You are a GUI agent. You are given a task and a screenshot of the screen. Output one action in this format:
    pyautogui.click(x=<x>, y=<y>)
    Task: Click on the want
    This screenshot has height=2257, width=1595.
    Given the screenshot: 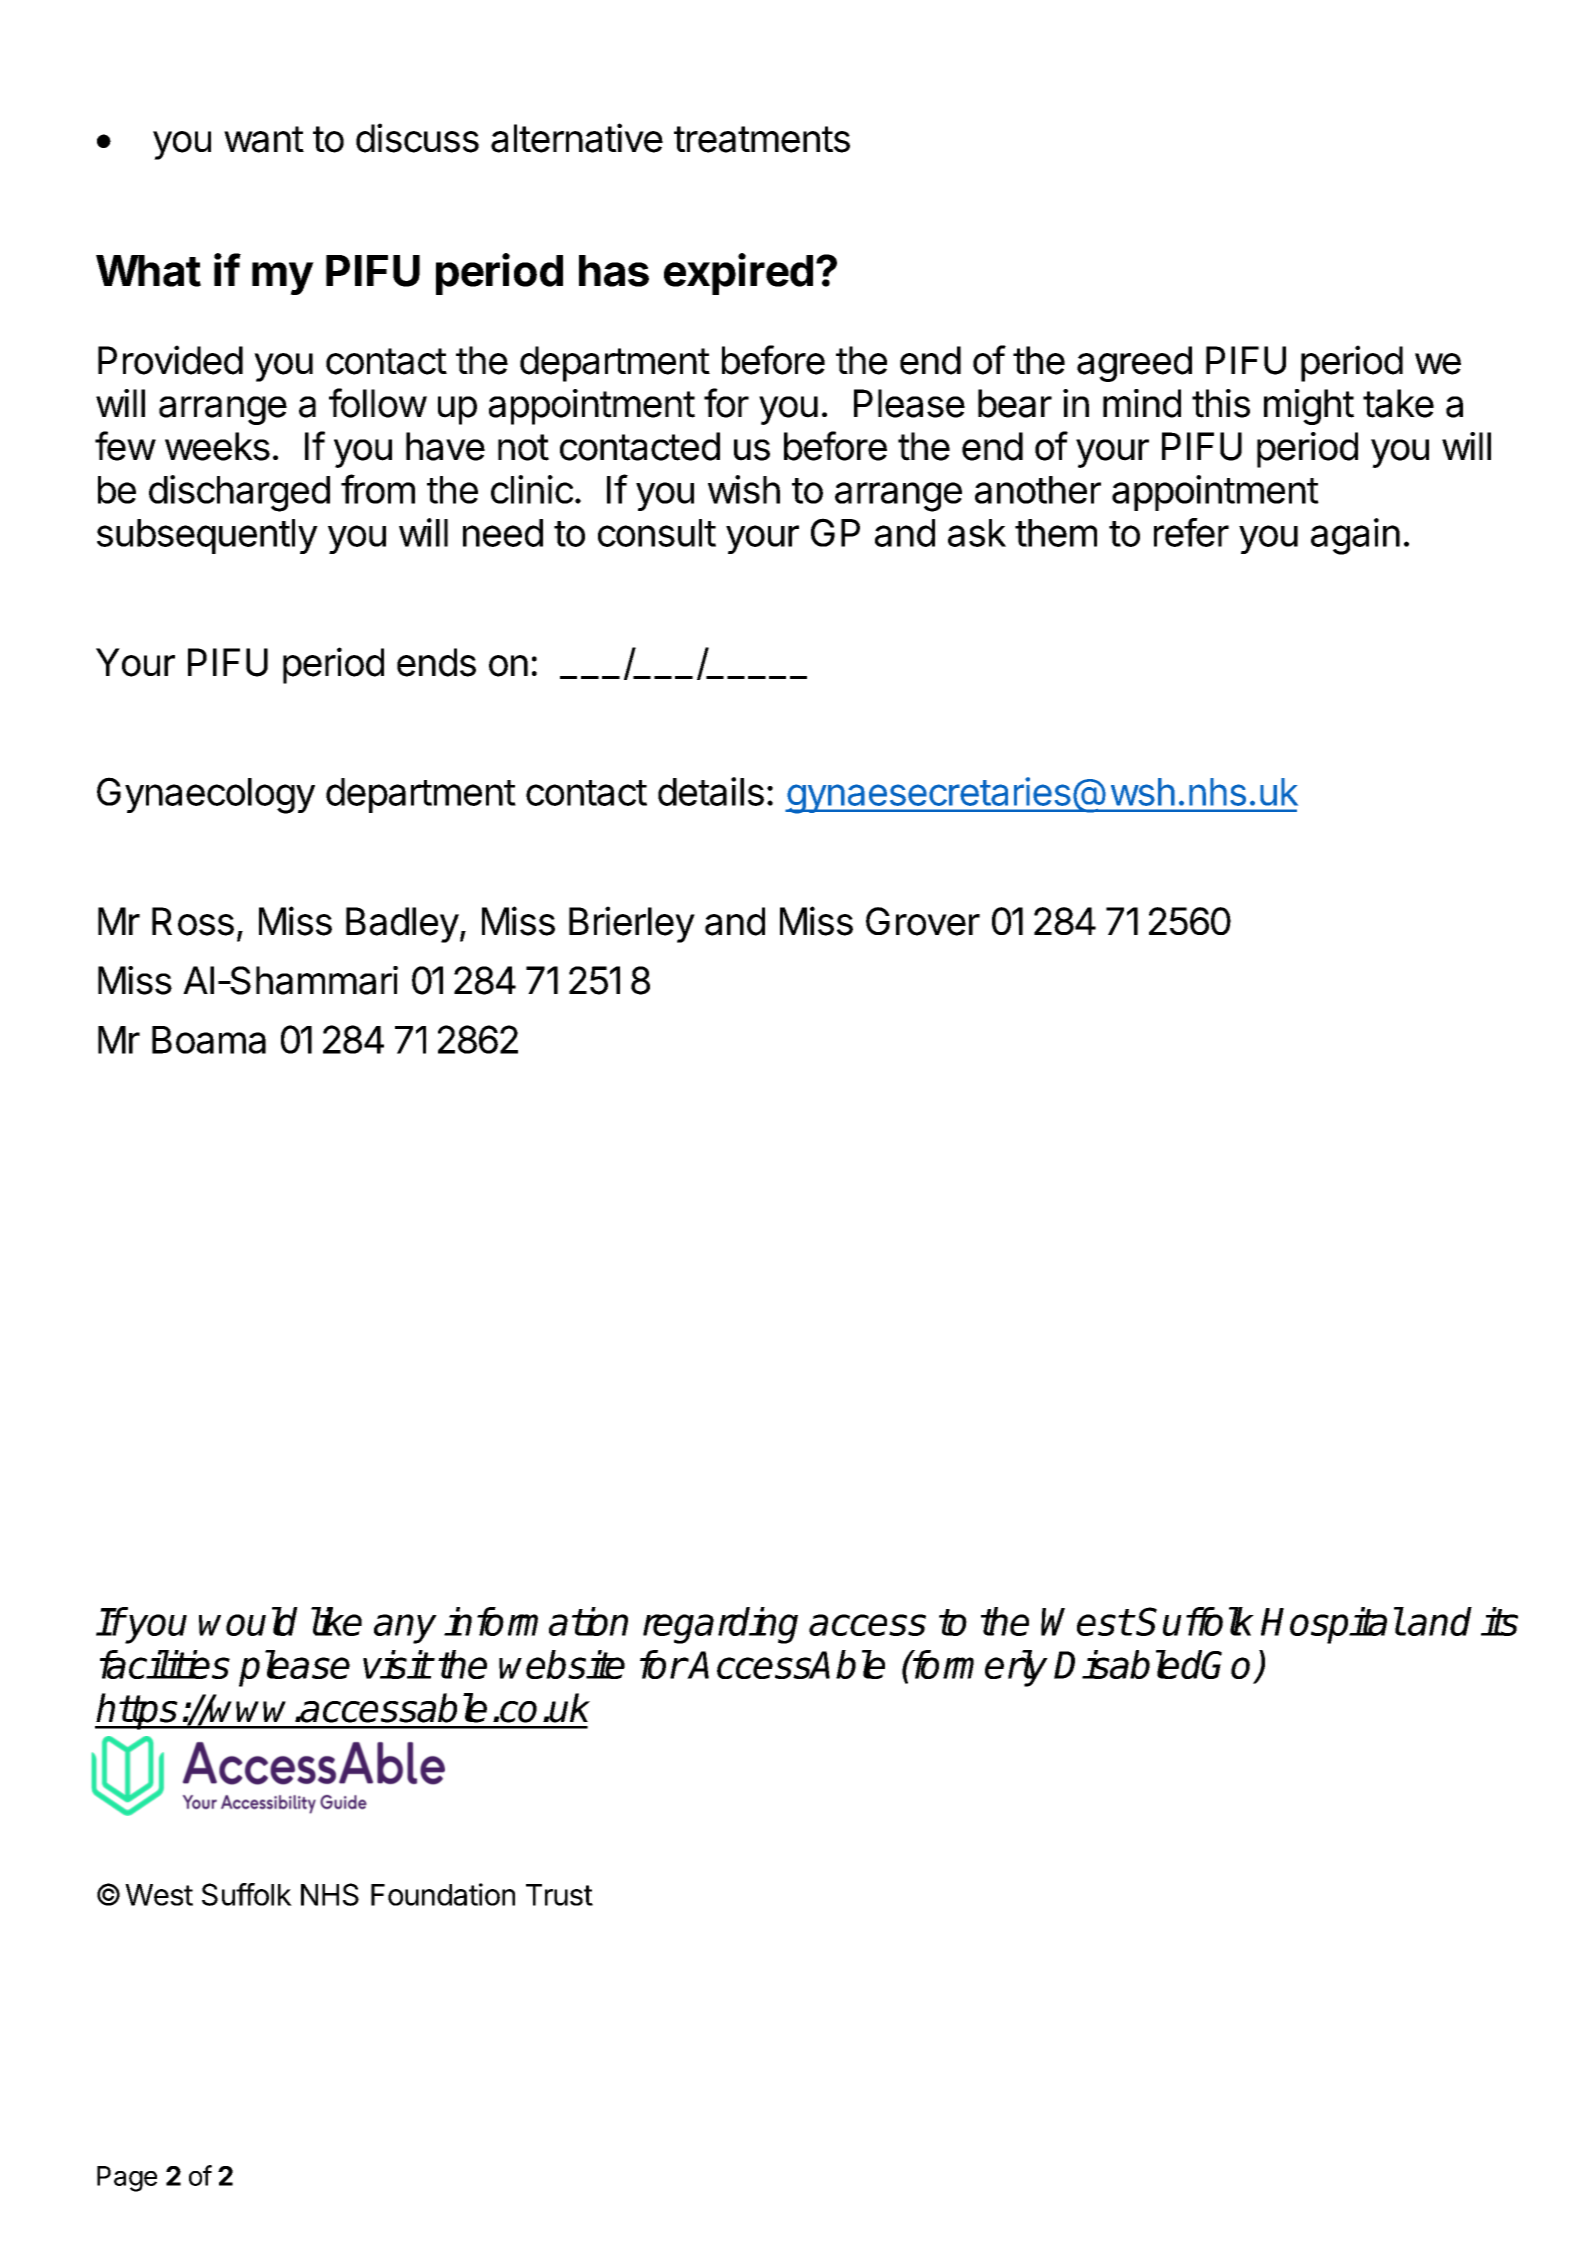 What is the action you would take?
    pyautogui.click(x=264, y=139)
